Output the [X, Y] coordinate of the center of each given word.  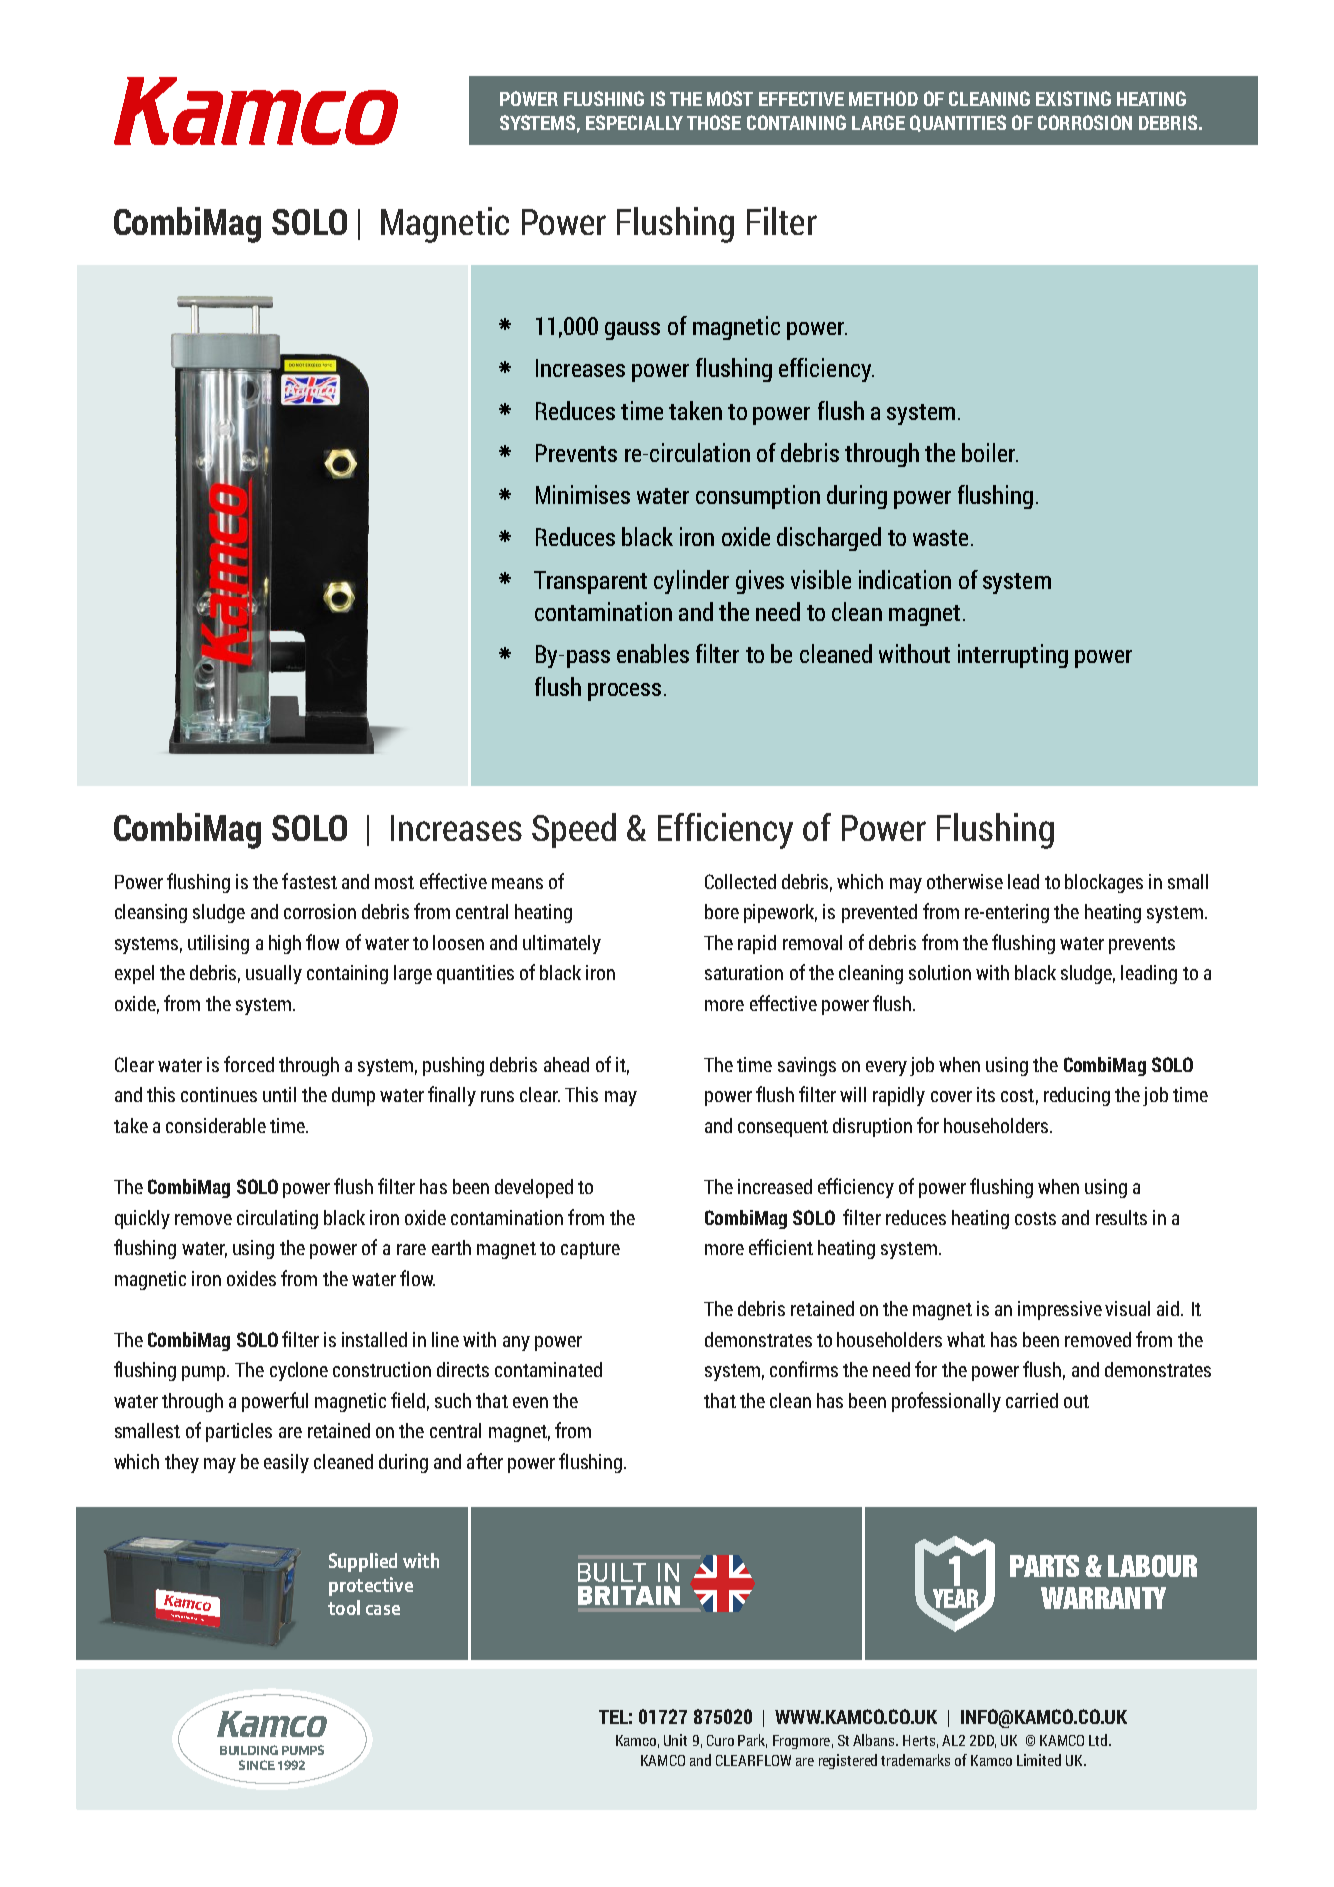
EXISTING [1073, 98]
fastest [309, 881]
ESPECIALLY [634, 122]
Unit [675, 1740]
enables [653, 653]
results [1121, 1217]
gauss [632, 331]
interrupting [1013, 656]
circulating [277, 1219]
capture [590, 1250]
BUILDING [249, 1750]
